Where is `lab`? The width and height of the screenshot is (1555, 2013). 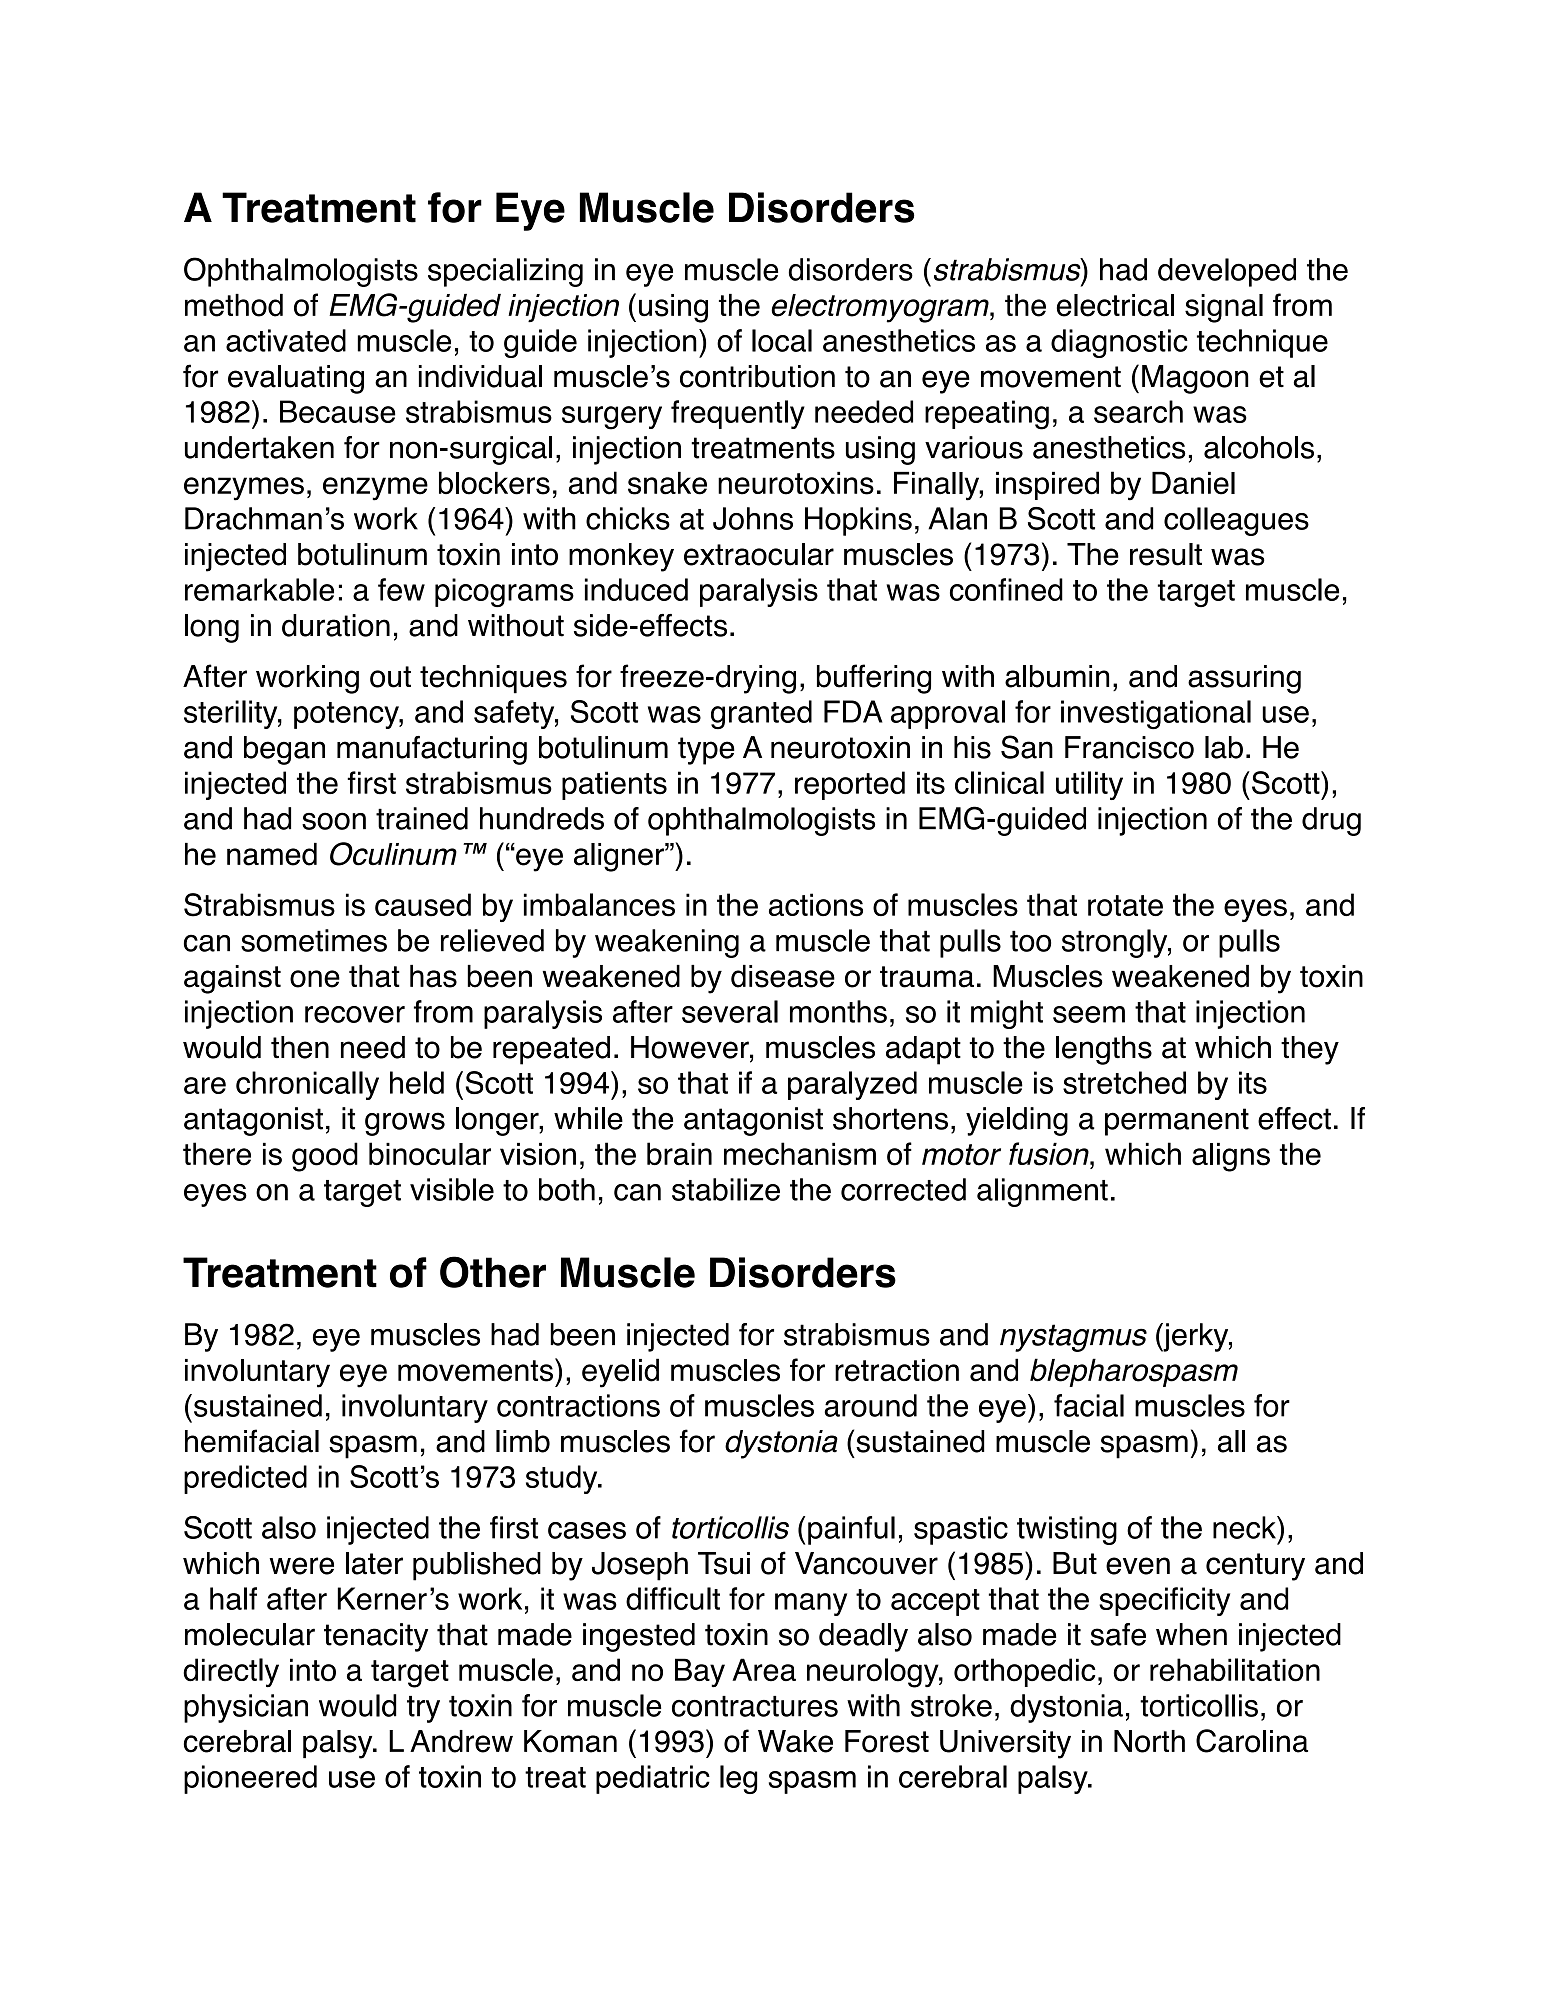 lab is located at coordinates (1224, 747).
